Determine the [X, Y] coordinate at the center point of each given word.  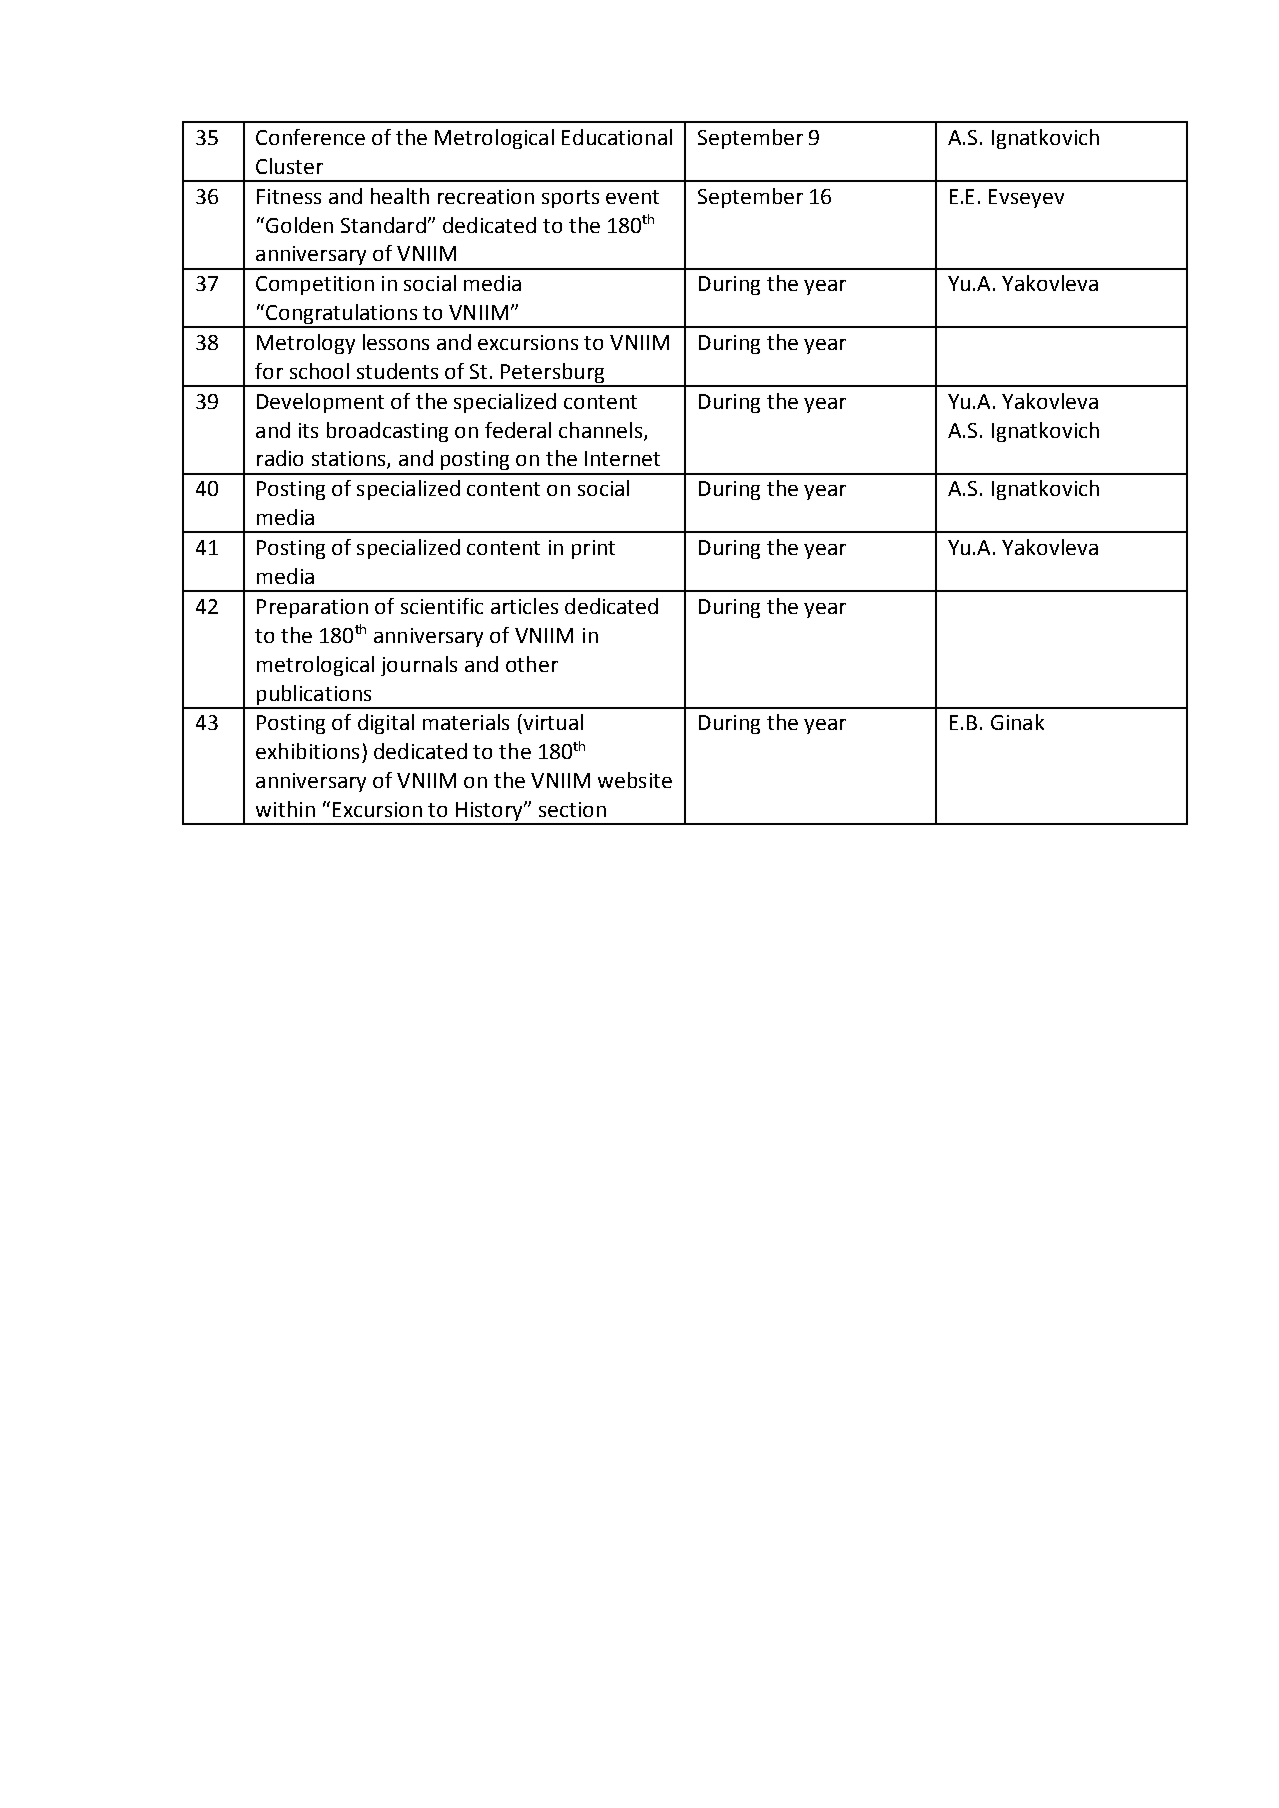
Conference [310, 137]
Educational [617, 137]
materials [466, 722]
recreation [486, 196]
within [285, 809]
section [572, 809]
